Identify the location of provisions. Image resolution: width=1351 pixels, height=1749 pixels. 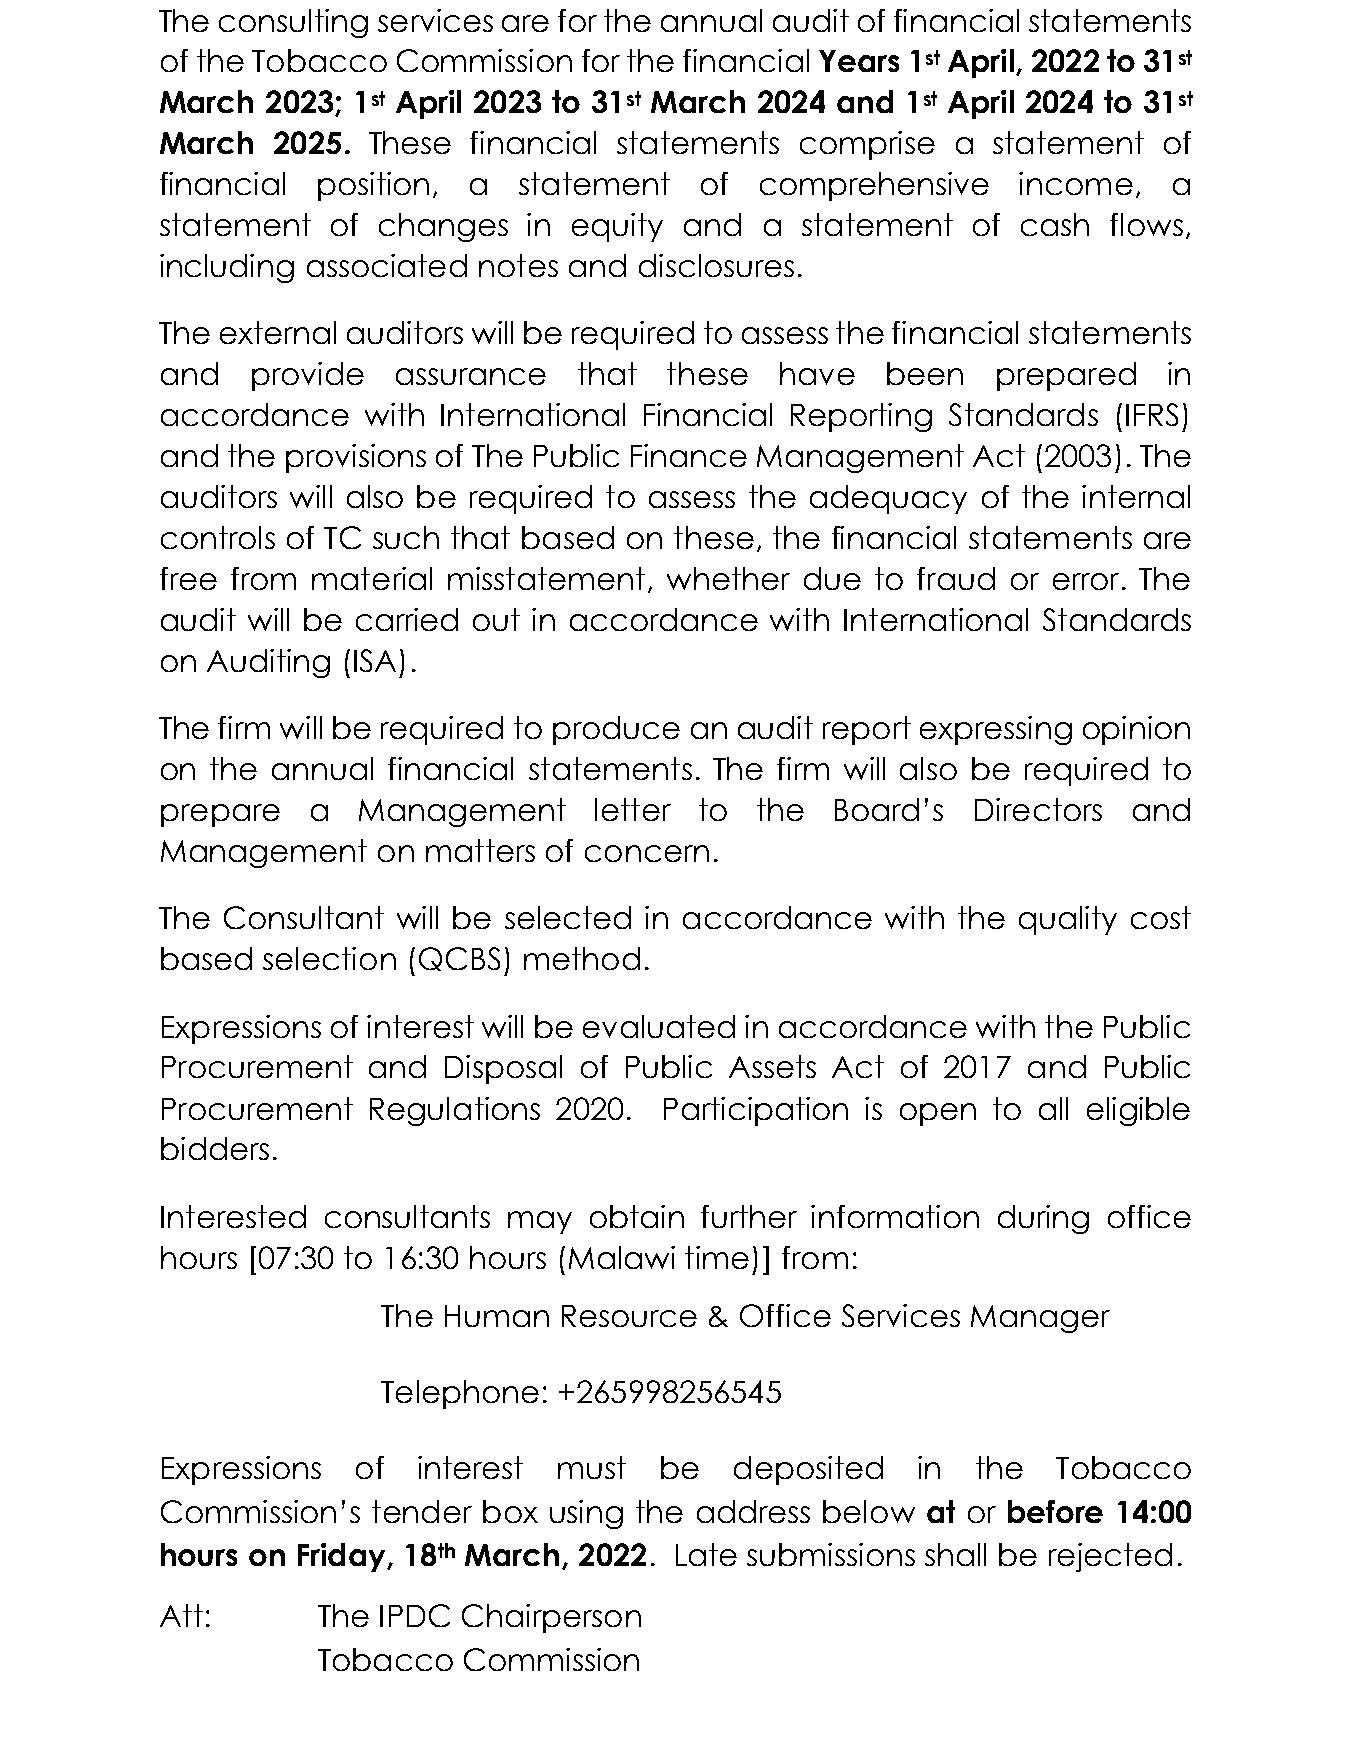
(356, 458).
